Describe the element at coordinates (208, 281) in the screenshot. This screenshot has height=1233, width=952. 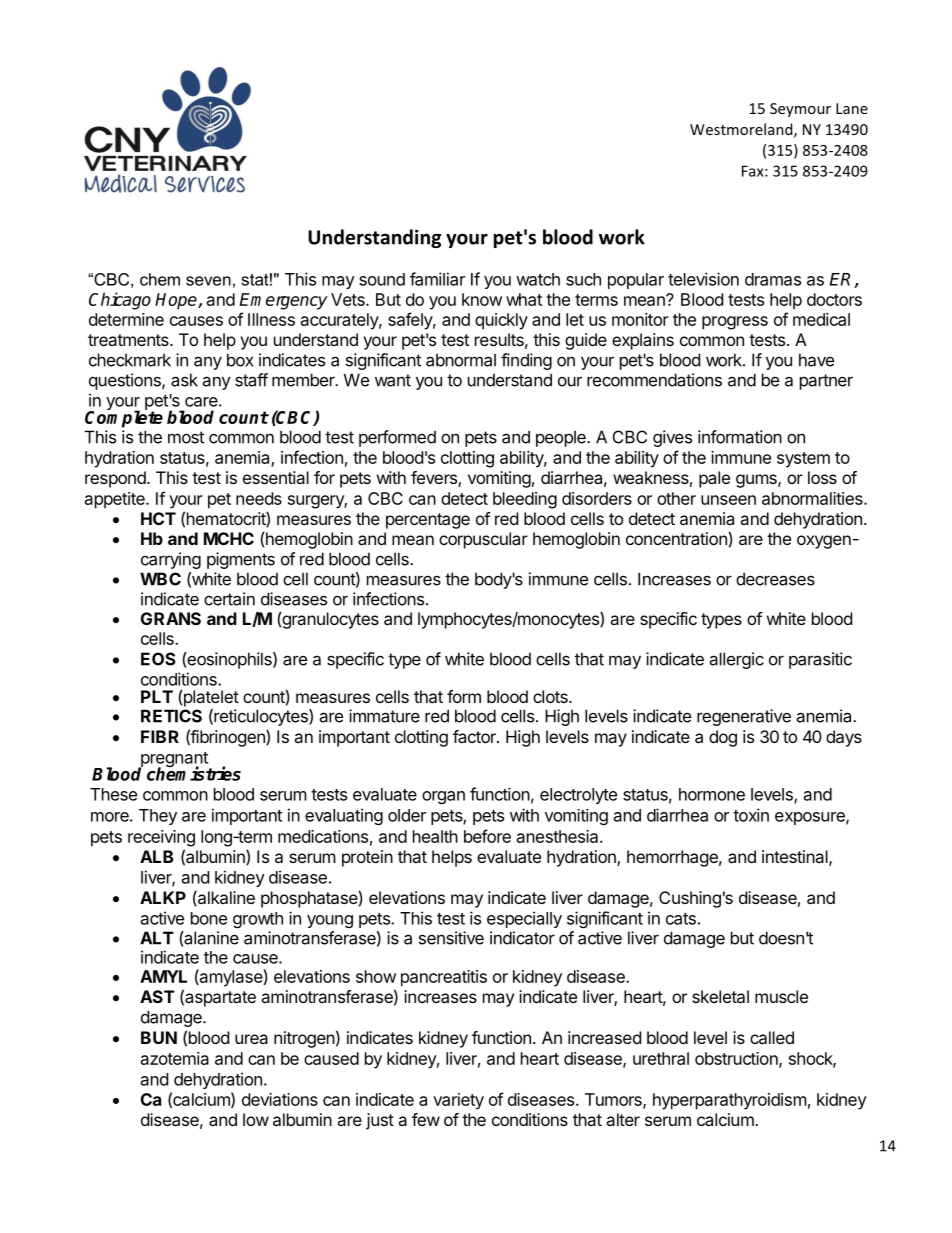
I see `seven` at that location.
